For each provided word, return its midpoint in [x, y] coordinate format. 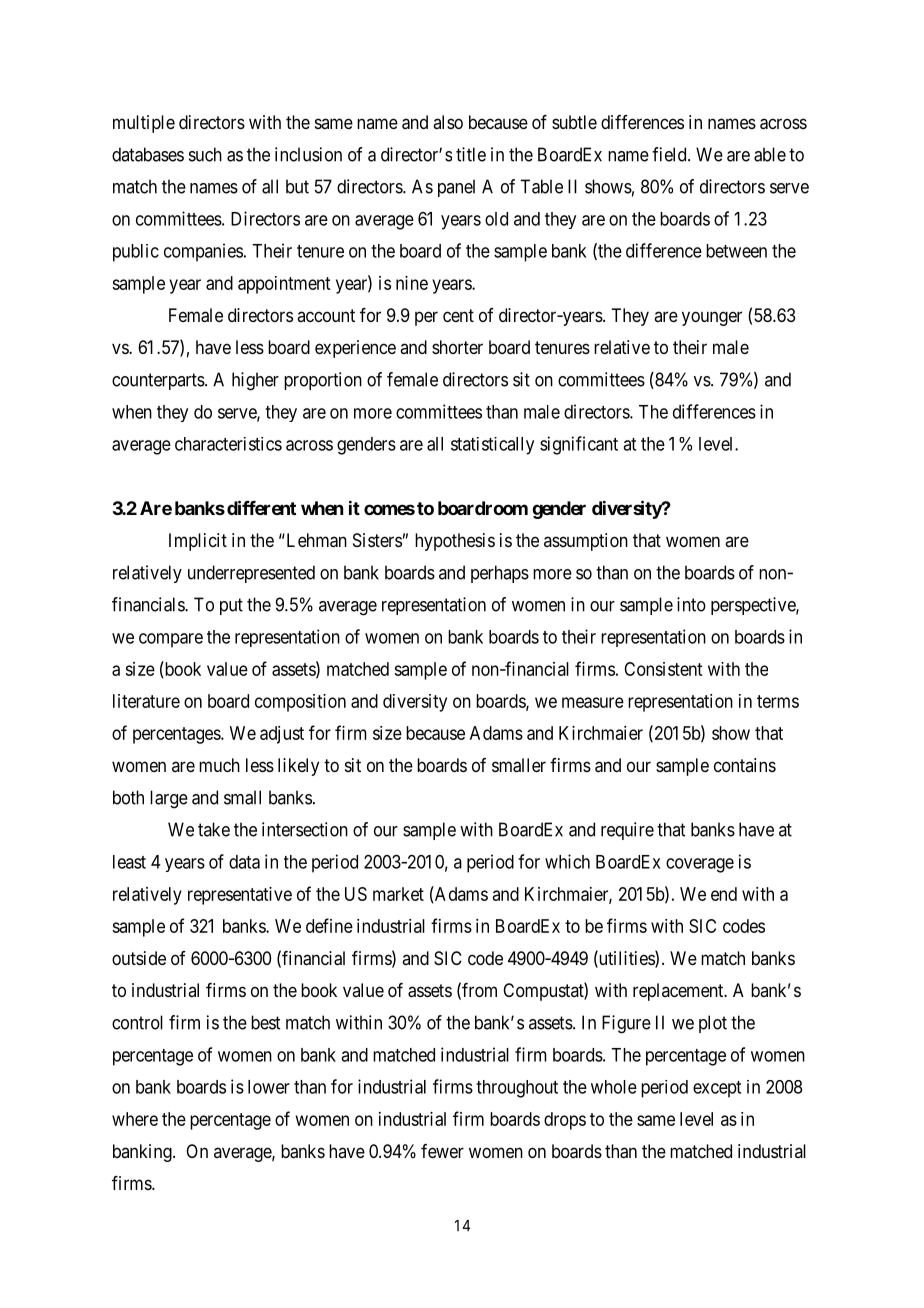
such [205, 154]
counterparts [159, 381]
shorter [457, 347]
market [398, 894]
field [670, 154]
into [691, 604]
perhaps [500, 574]
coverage [700, 865]
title [471, 154]
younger [712, 318]
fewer [442, 1151]
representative [240, 896]
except [717, 1089]
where [135, 1119]
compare [171, 640]
